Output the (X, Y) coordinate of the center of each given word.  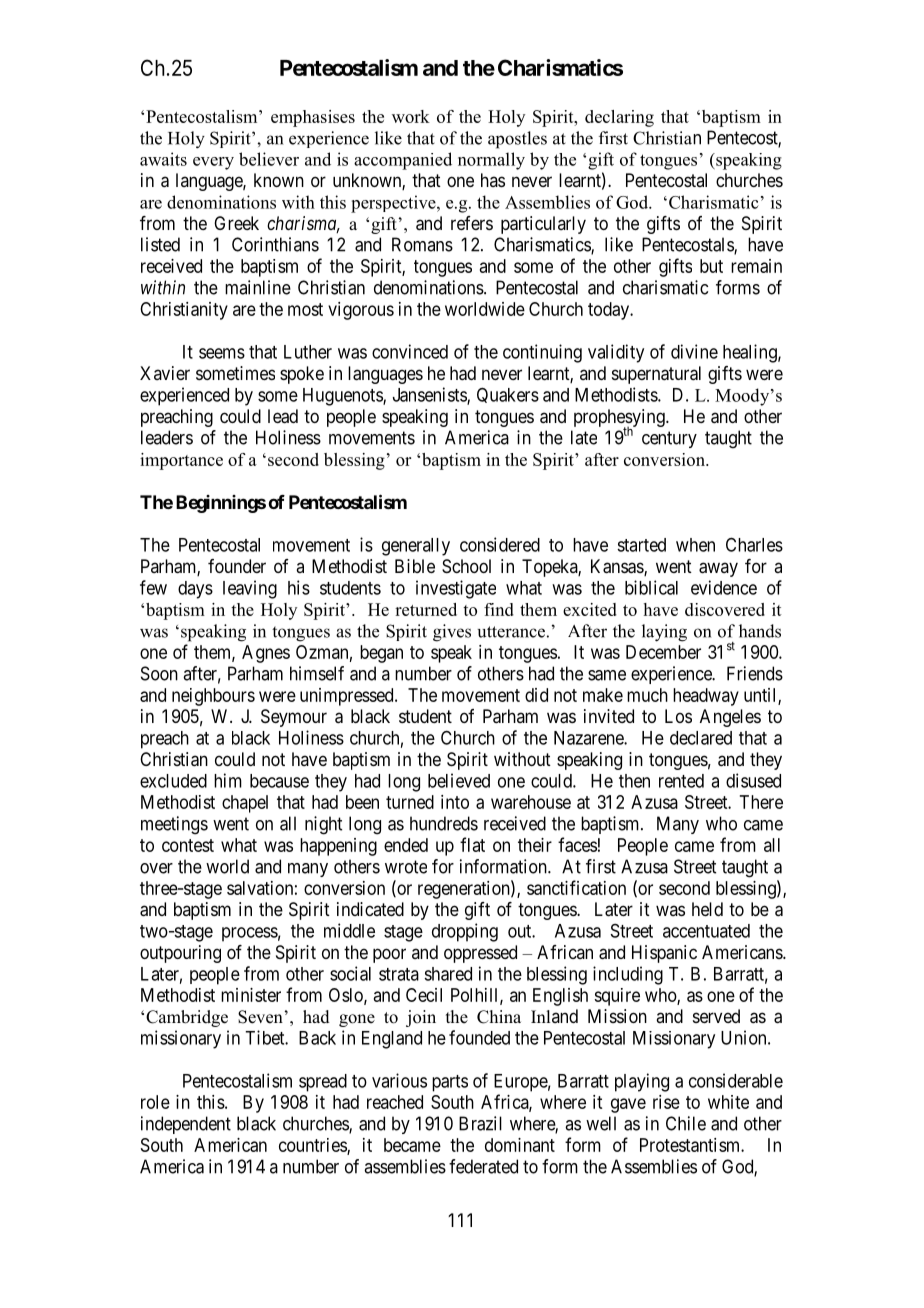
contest (188, 845)
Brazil (480, 1123)
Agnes (266, 654)
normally (491, 161)
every (213, 163)
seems (222, 353)
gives (452, 633)
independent (186, 1125)
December (663, 652)
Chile (686, 1123)
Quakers (508, 395)
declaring (619, 118)
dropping (465, 932)
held (707, 909)
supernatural (656, 375)
